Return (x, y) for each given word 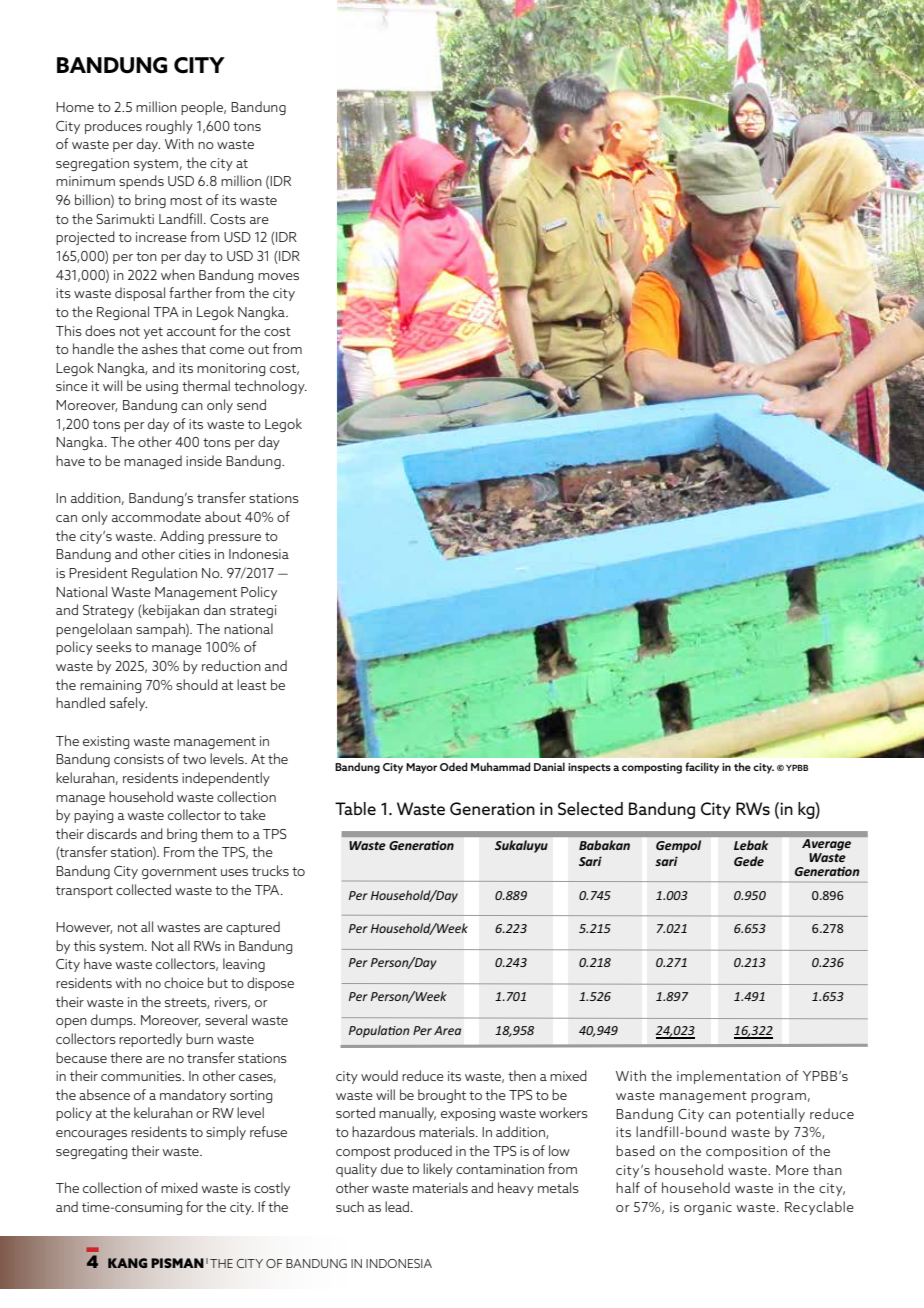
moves (278, 276)
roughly (169, 127)
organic (708, 1208)
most (186, 200)
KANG (127, 1263)
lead (398, 1206)
